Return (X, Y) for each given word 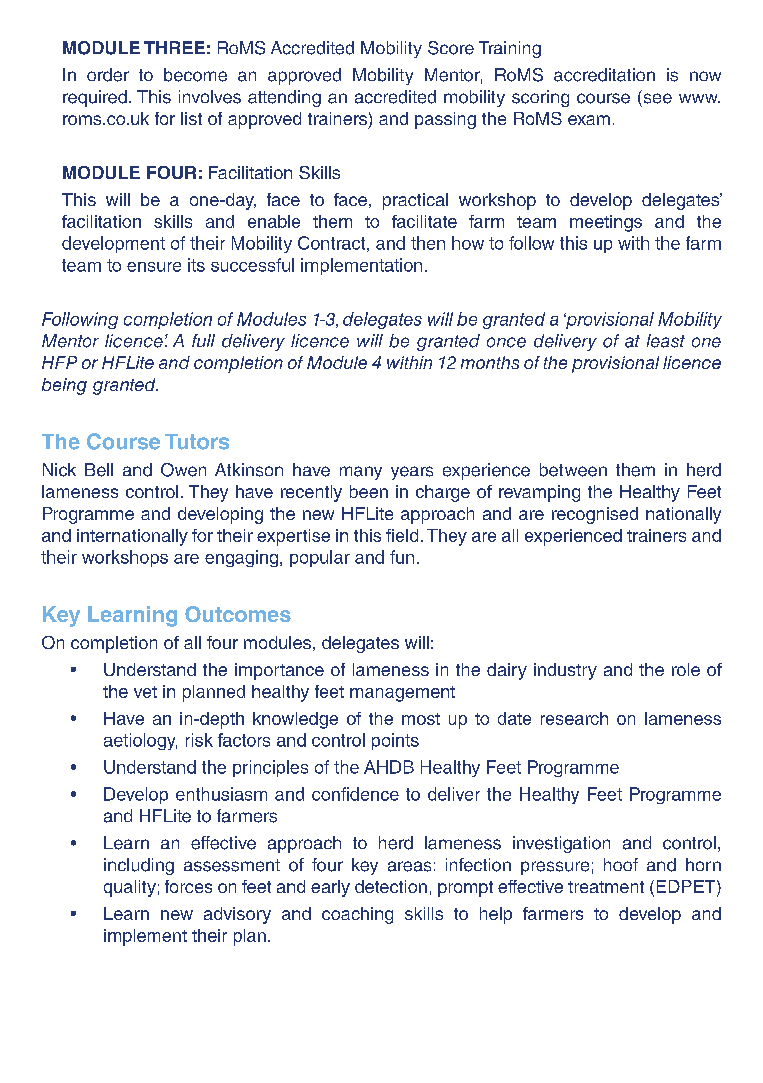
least (666, 341)
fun (402, 557)
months (490, 362)
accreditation (604, 75)
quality (130, 888)
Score (451, 48)
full (203, 340)
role (686, 669)
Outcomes (238, 614)
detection (391, 886)
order (108, 75)
